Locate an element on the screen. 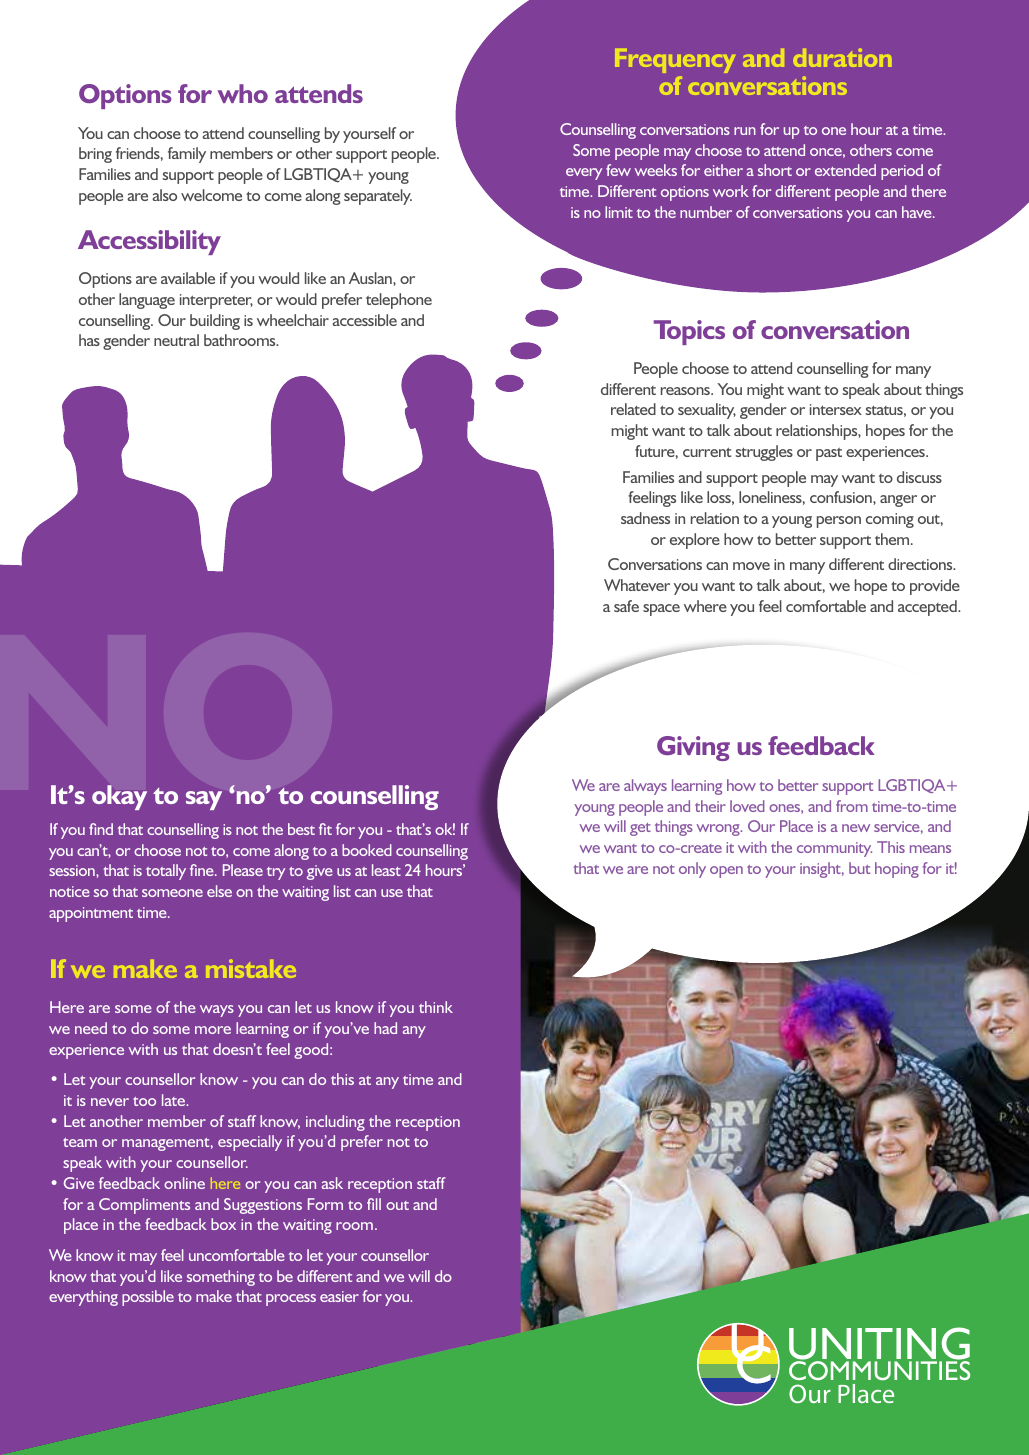 The height and width of the screenshot is (1455, 1029). possible is located at coordinates (148, 1298).
